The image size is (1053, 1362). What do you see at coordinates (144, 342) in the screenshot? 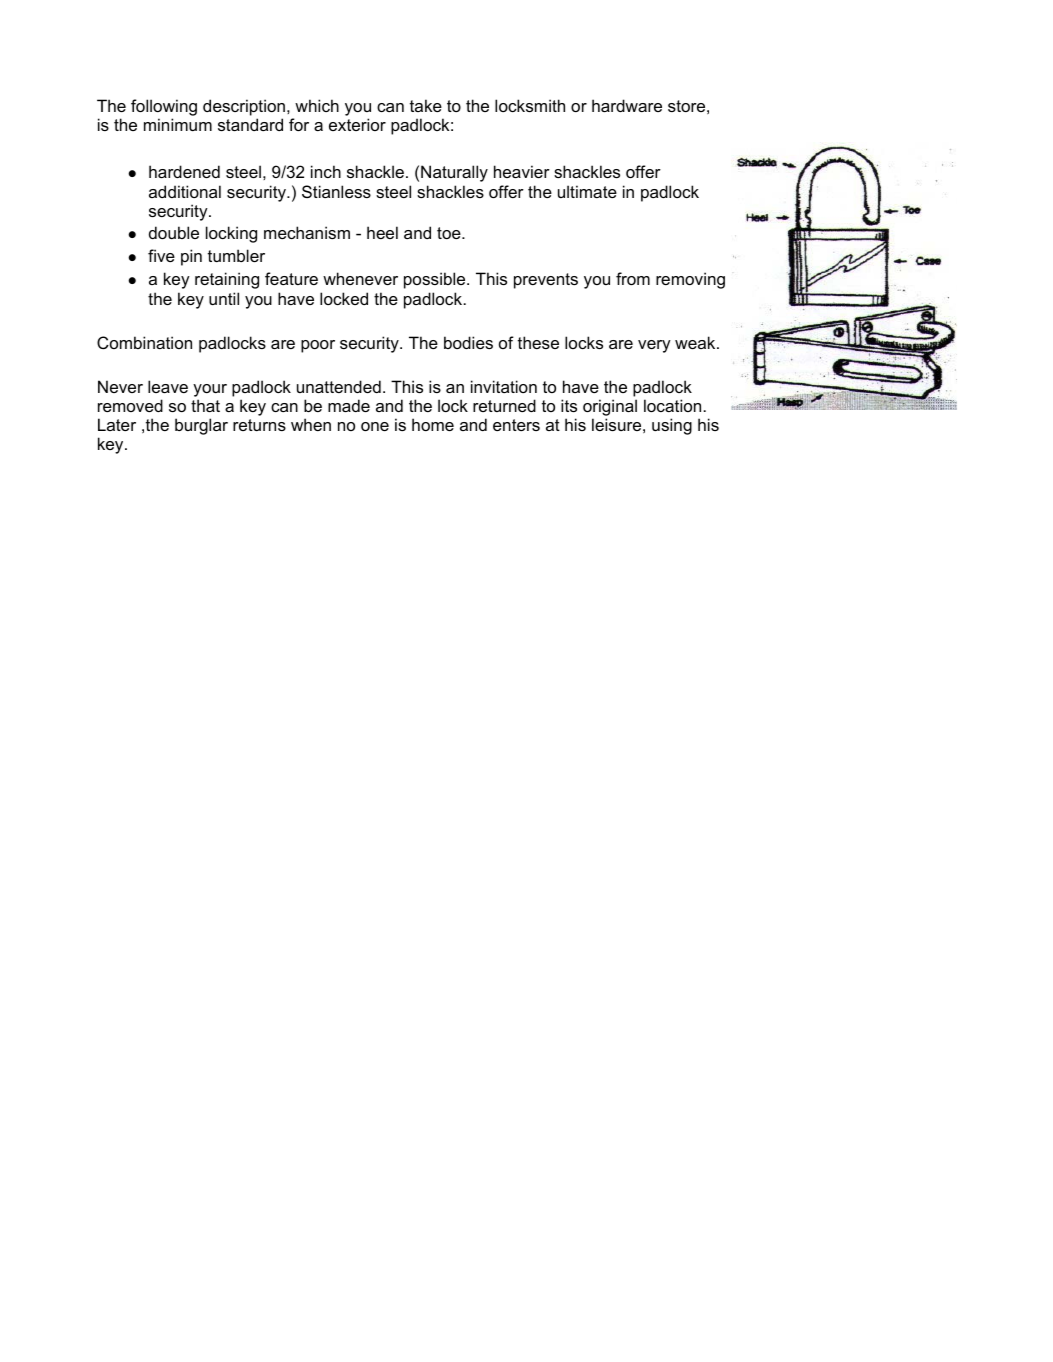
I see `Combination` at bounding box center [144, 342].
